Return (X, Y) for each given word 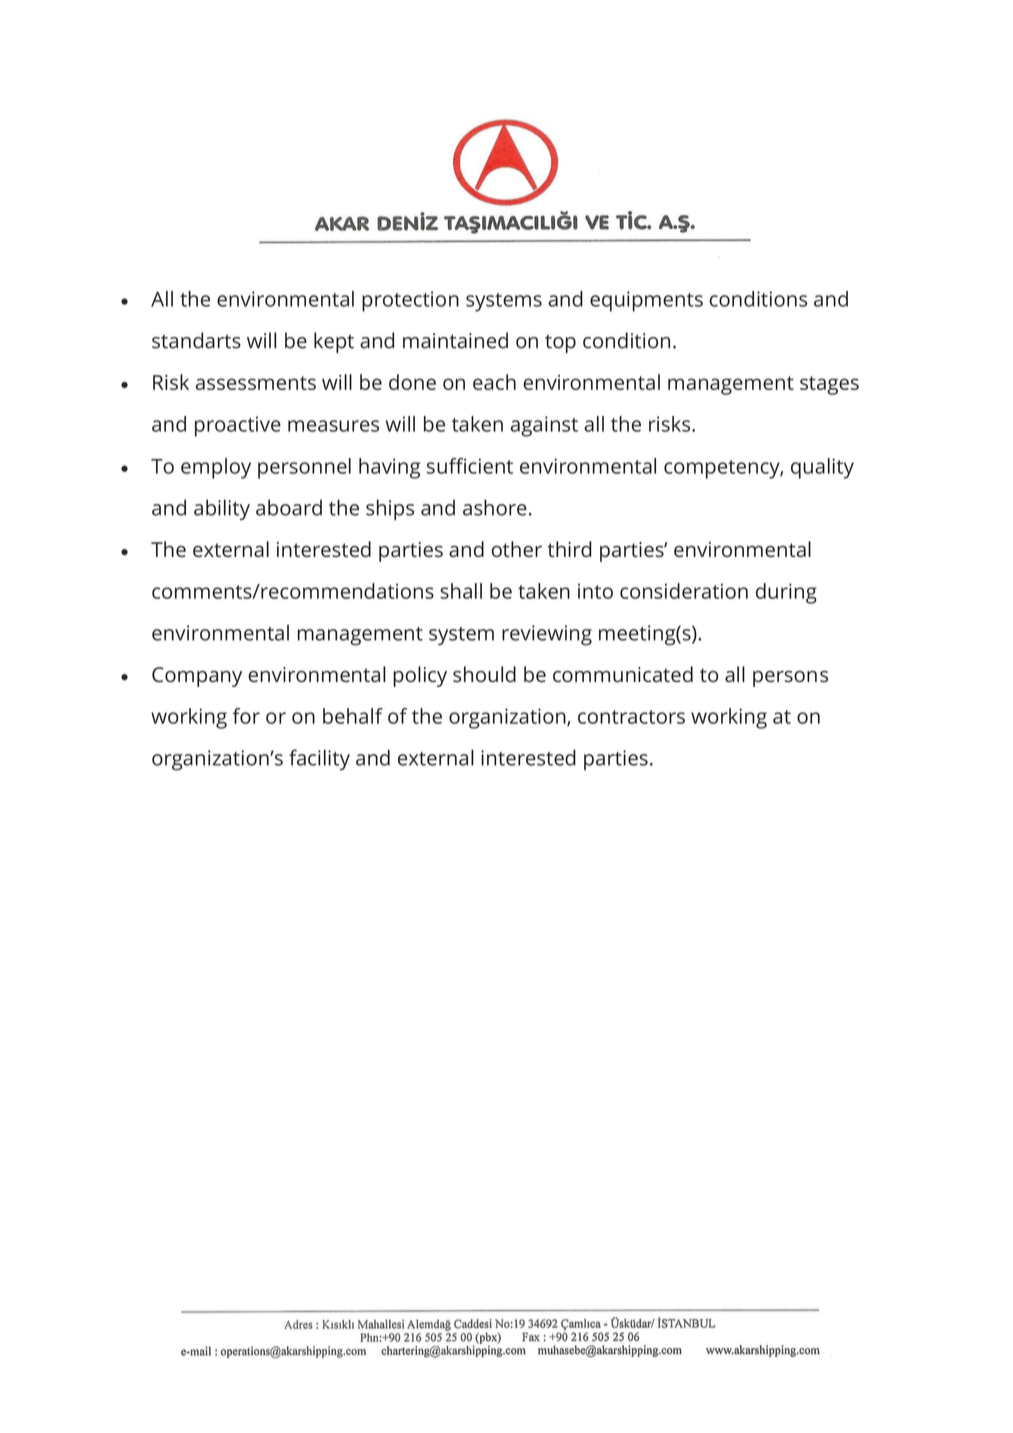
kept (334, 342)
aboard (289, 507)
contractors (631, 717)
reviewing (547, 635)
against (544, 426)
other (517, 549)
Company (197, 677)
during (786, 593)
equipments (646, 301)
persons (790, 679)
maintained (455, 340)
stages (829, 385)
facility (319, 759)
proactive (238, 426)
